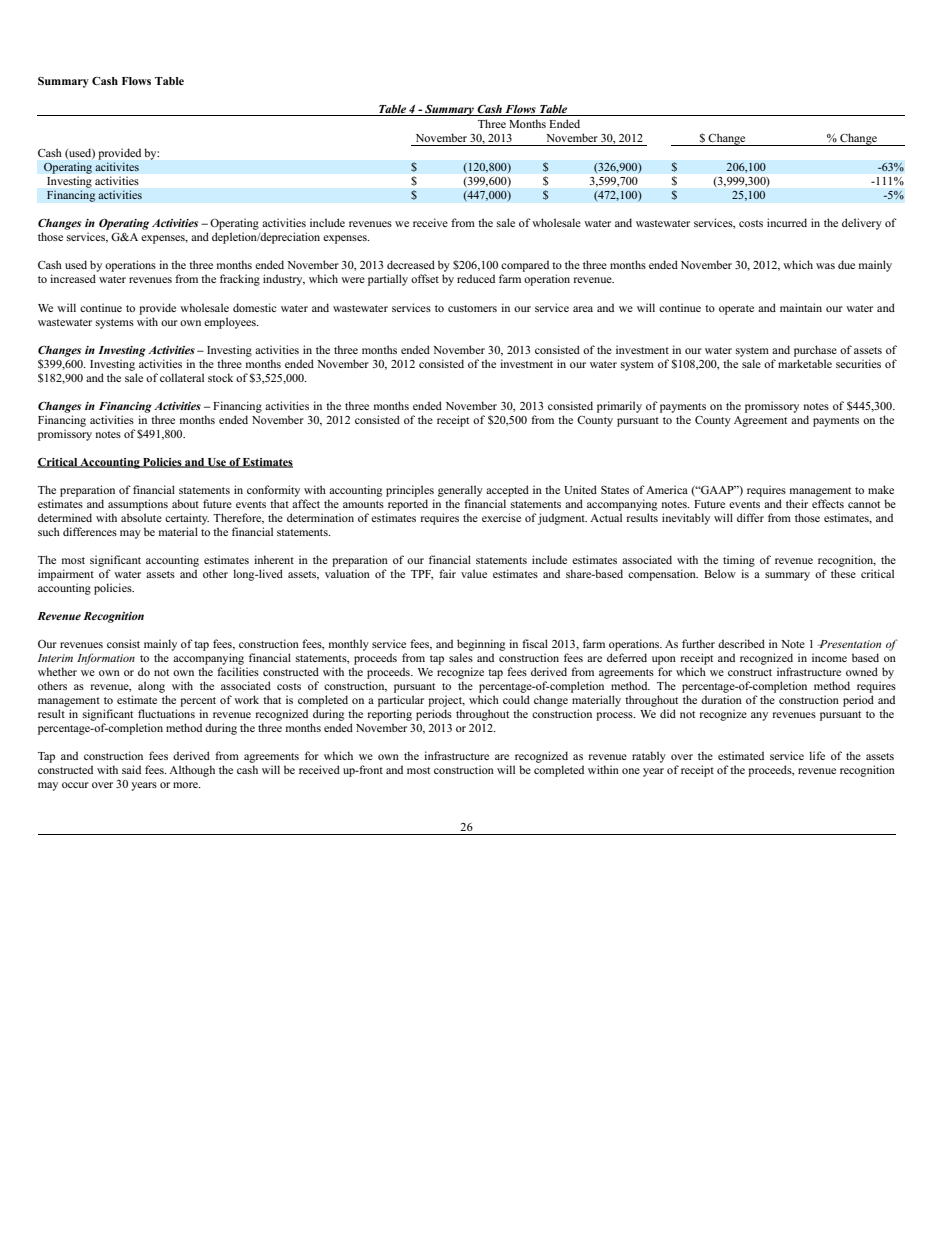 Image resolution: width=952 pixels, height=1233 pixels. I want to click on generally, so click(460, 491).
